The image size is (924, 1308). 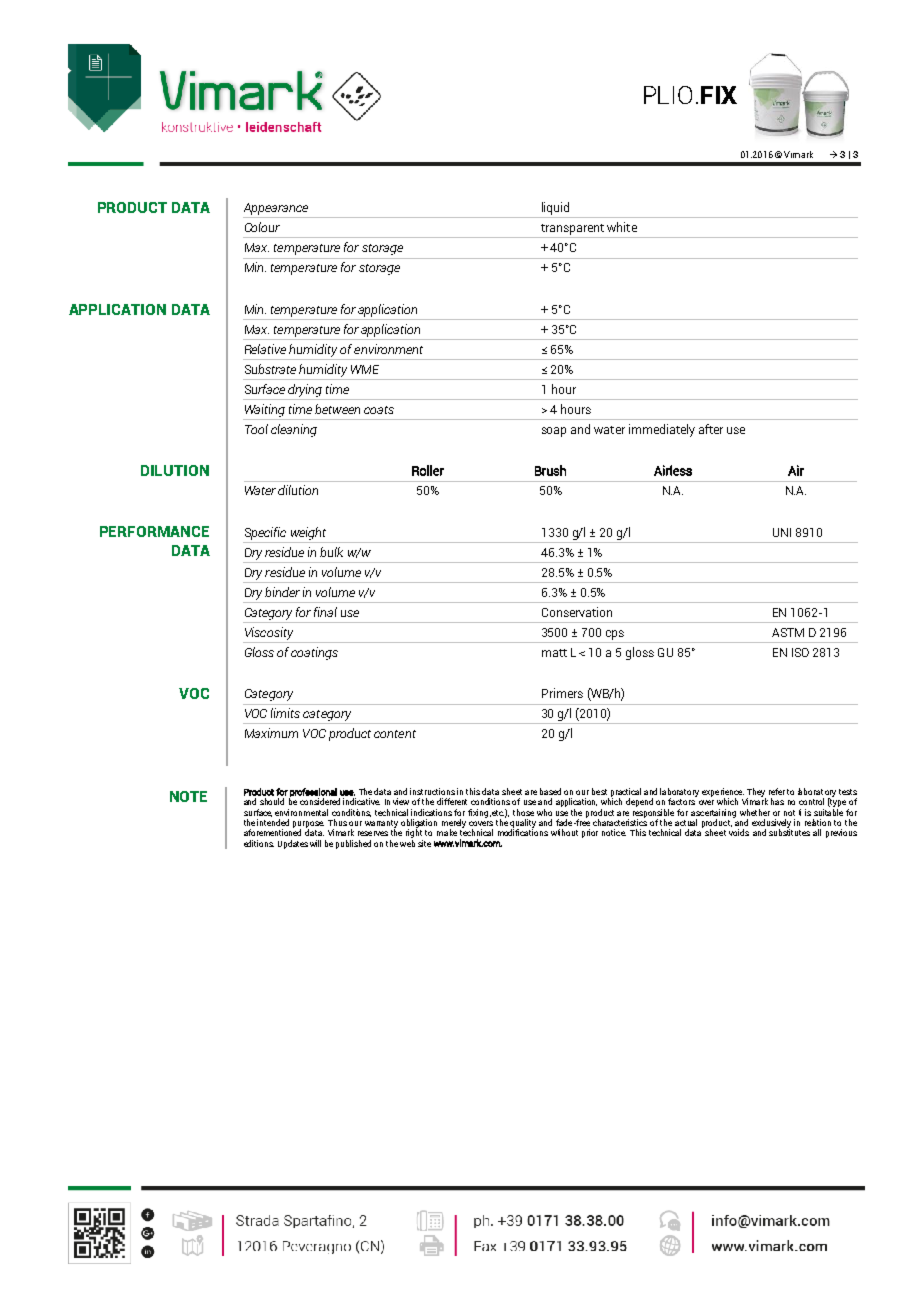 What do you see at coordinates (262, 227) in the page?
I see `Colour` at bounding box center [262, 227].
